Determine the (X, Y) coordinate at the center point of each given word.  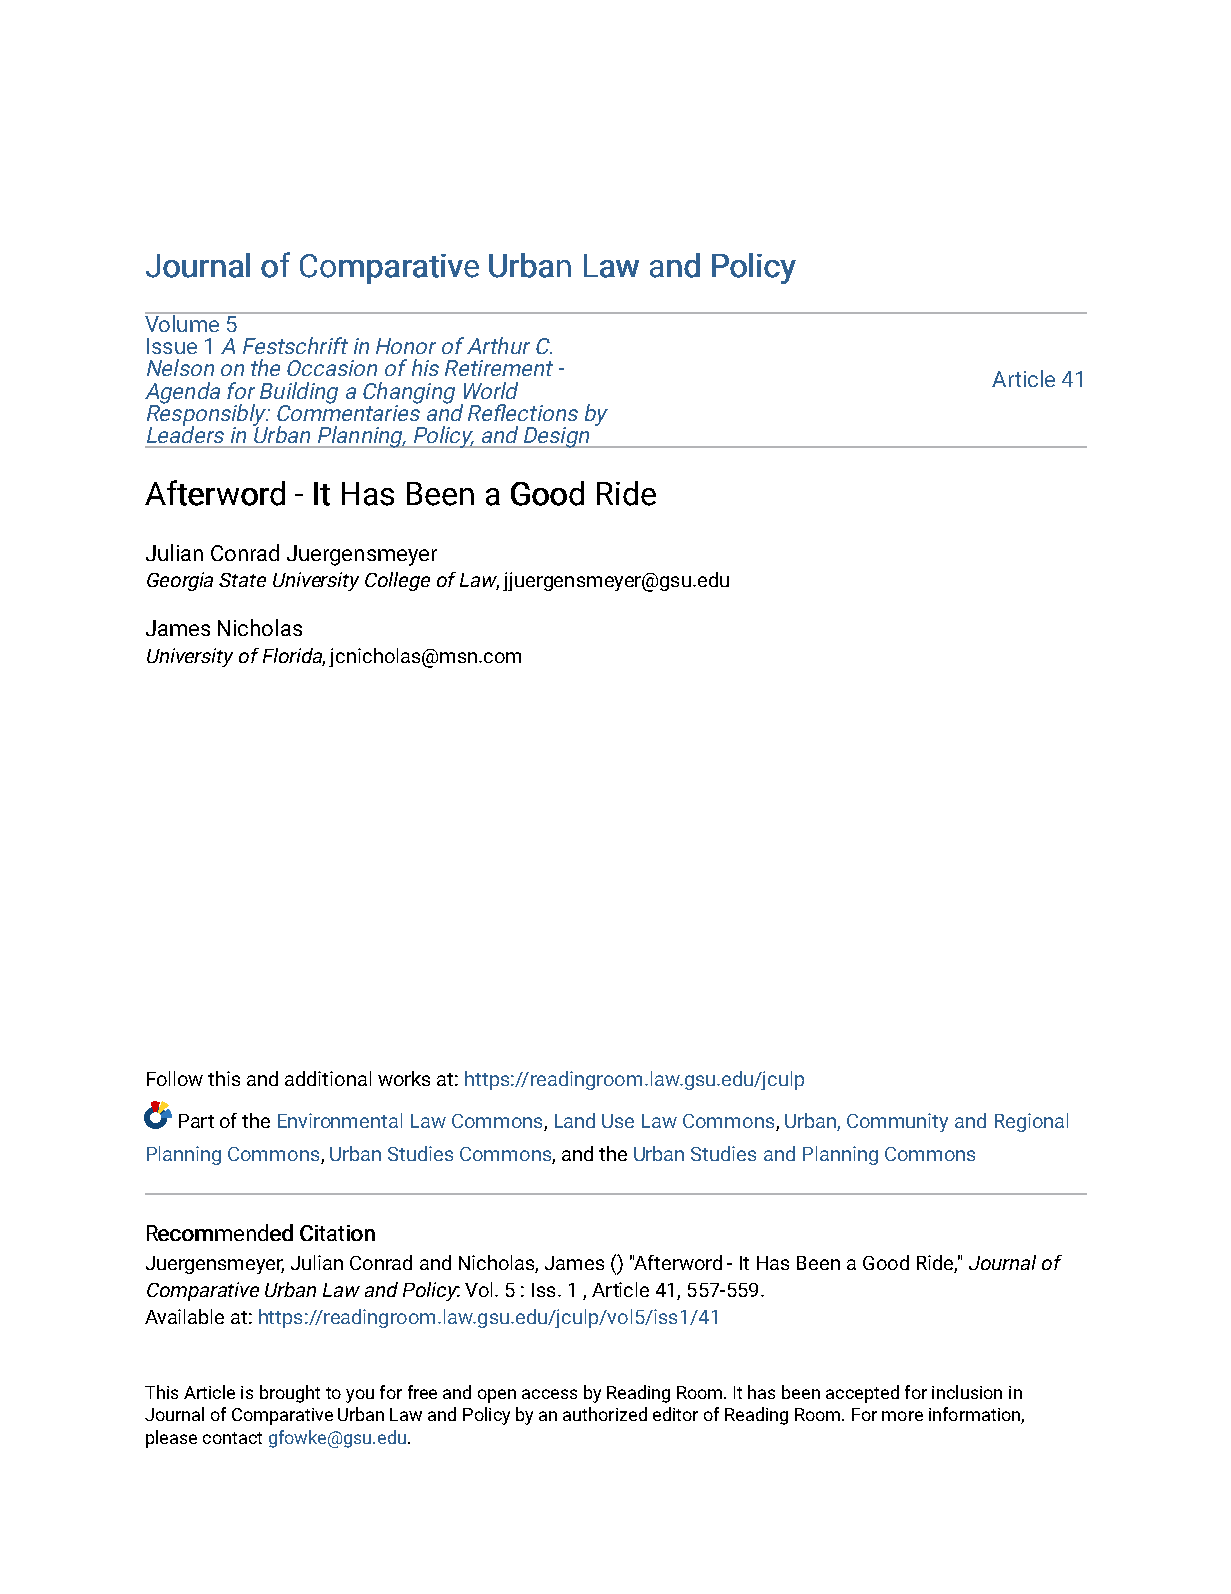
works (404, 1078)
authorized (605, 1414)
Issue (172, 346)
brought (290, 1394)
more (902, 1416)
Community (897, 1122)
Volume (183, 322)
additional (328, 1078)
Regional (1031, 1122)
